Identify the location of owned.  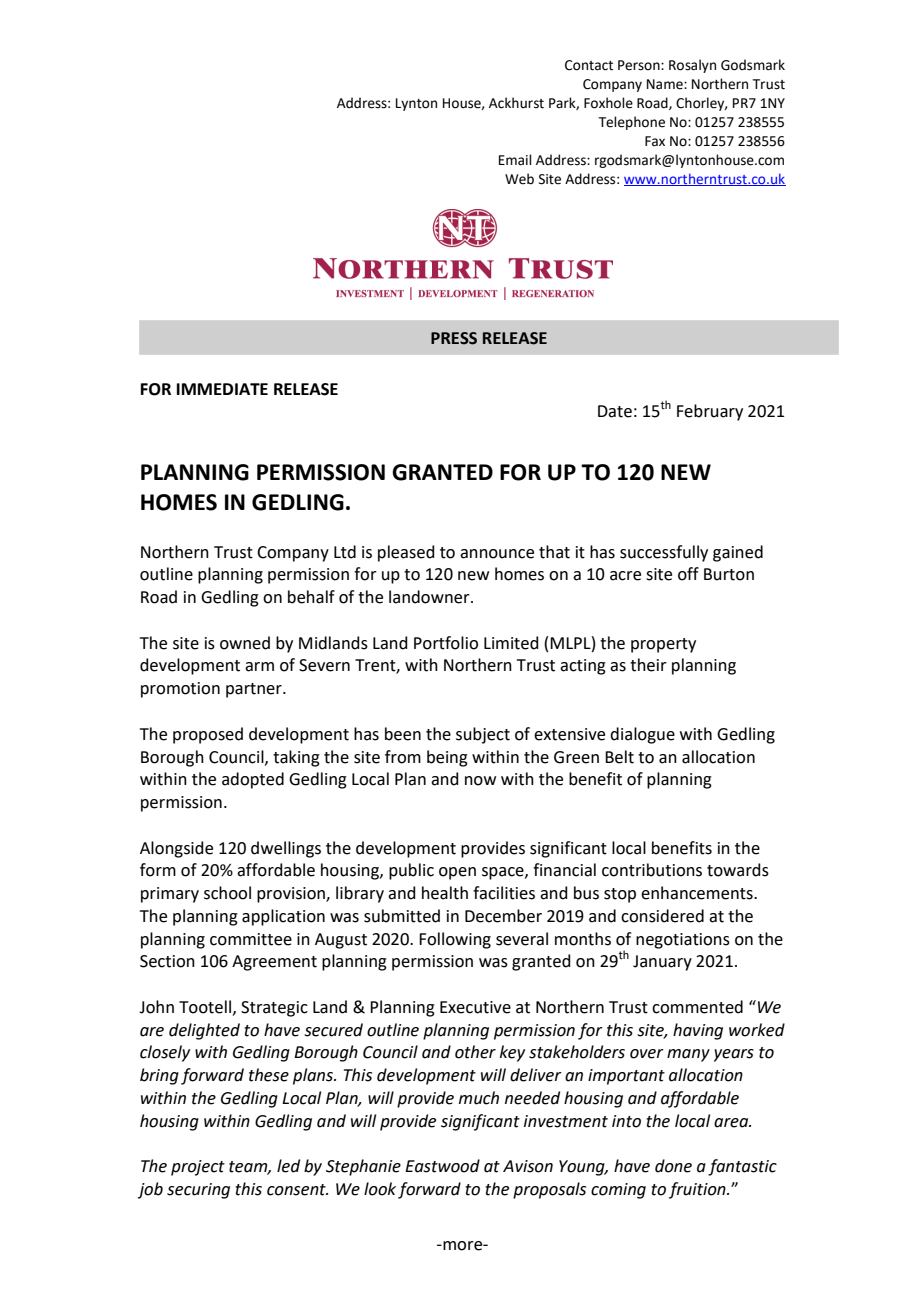
(245, 643).
